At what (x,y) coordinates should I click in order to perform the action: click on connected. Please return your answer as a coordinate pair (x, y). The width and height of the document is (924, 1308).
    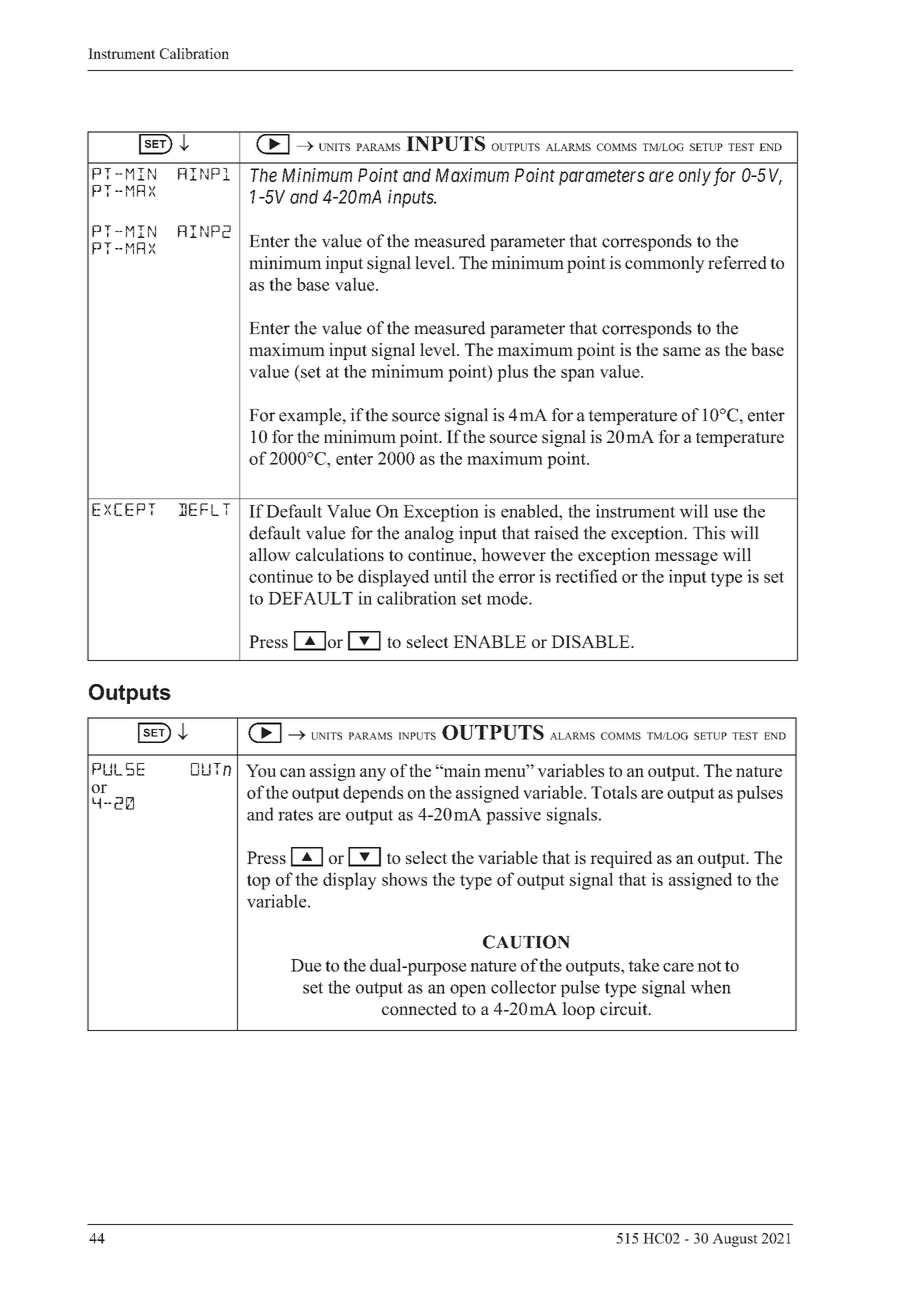
    Looking at the image, I should click on (419, 1009).
